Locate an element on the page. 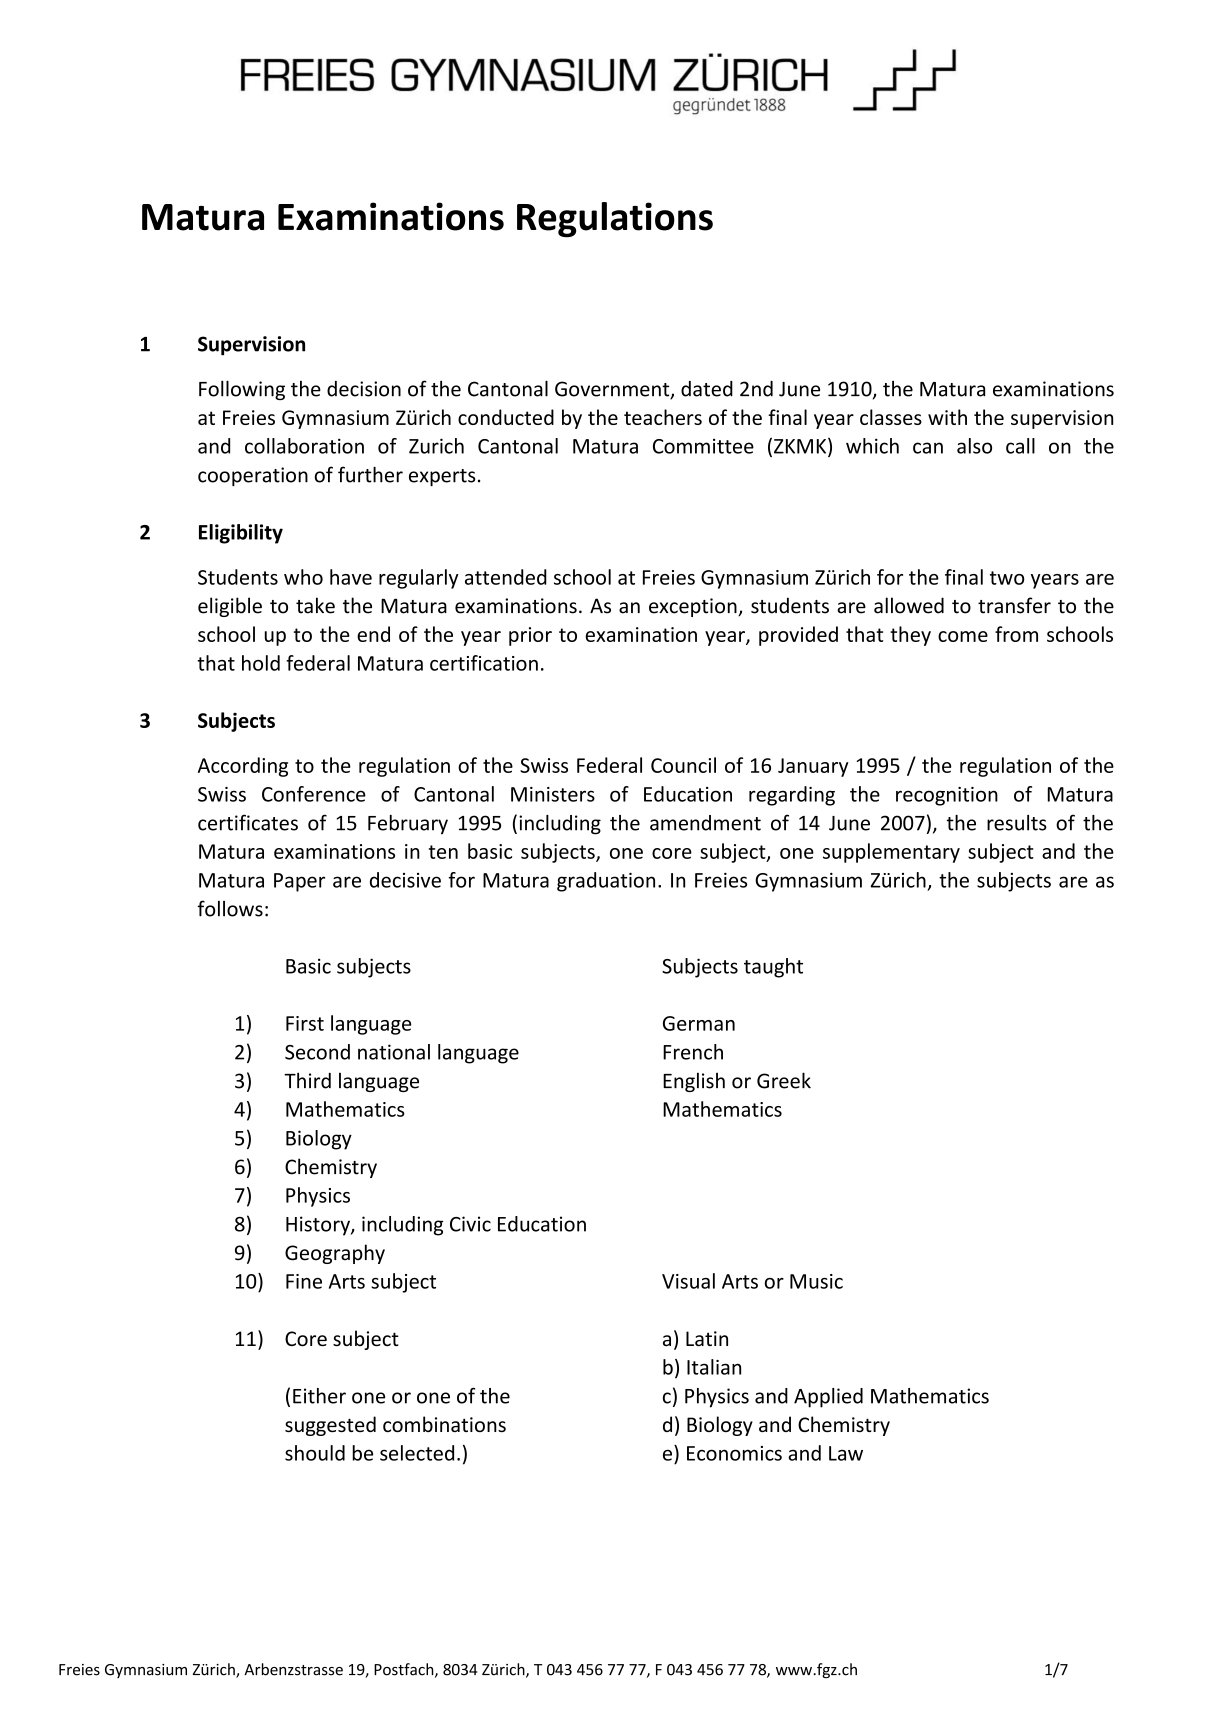  they is located at coordinates (910, 636).
